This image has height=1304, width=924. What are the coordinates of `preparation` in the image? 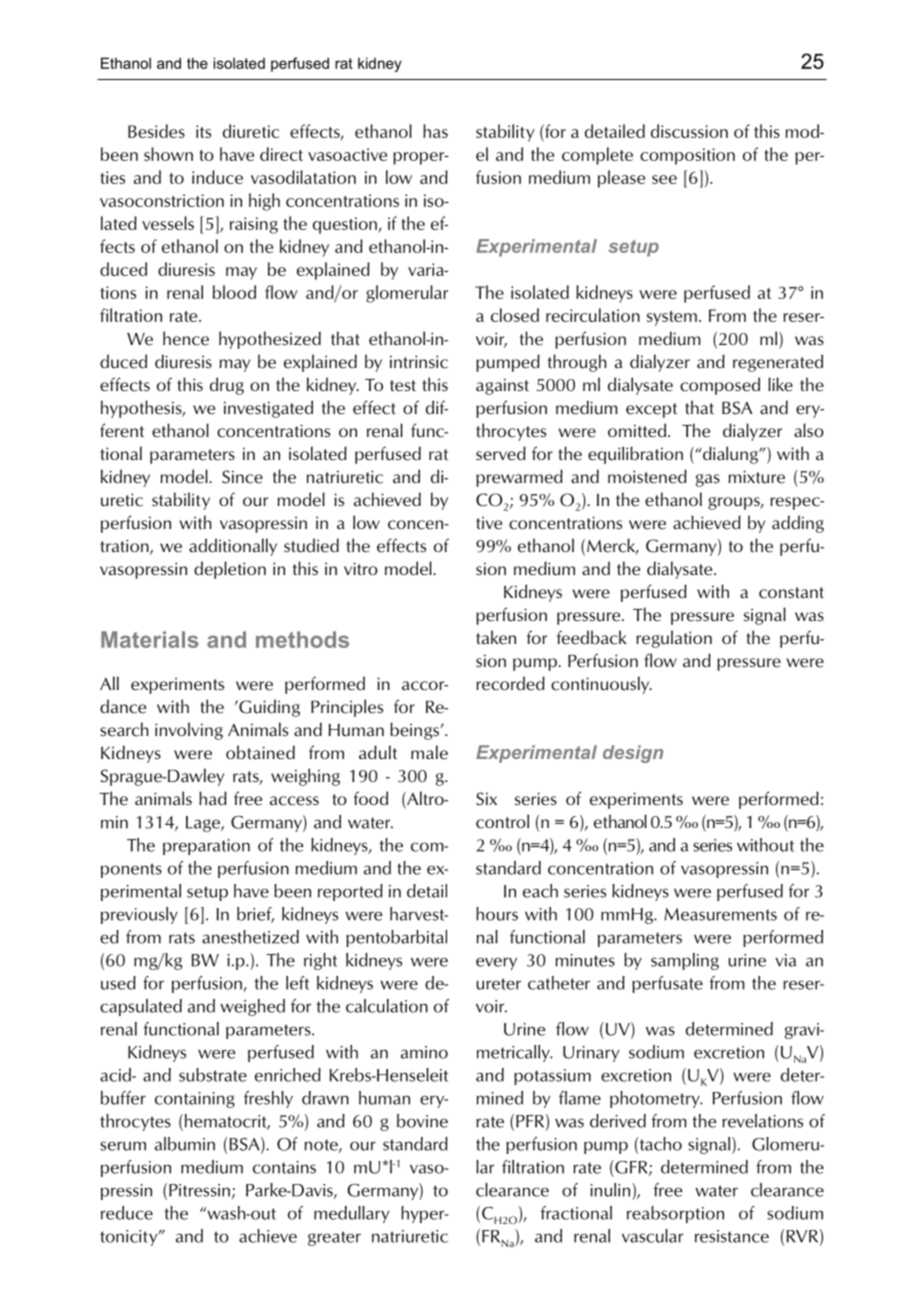 It's located at (206, 847).
